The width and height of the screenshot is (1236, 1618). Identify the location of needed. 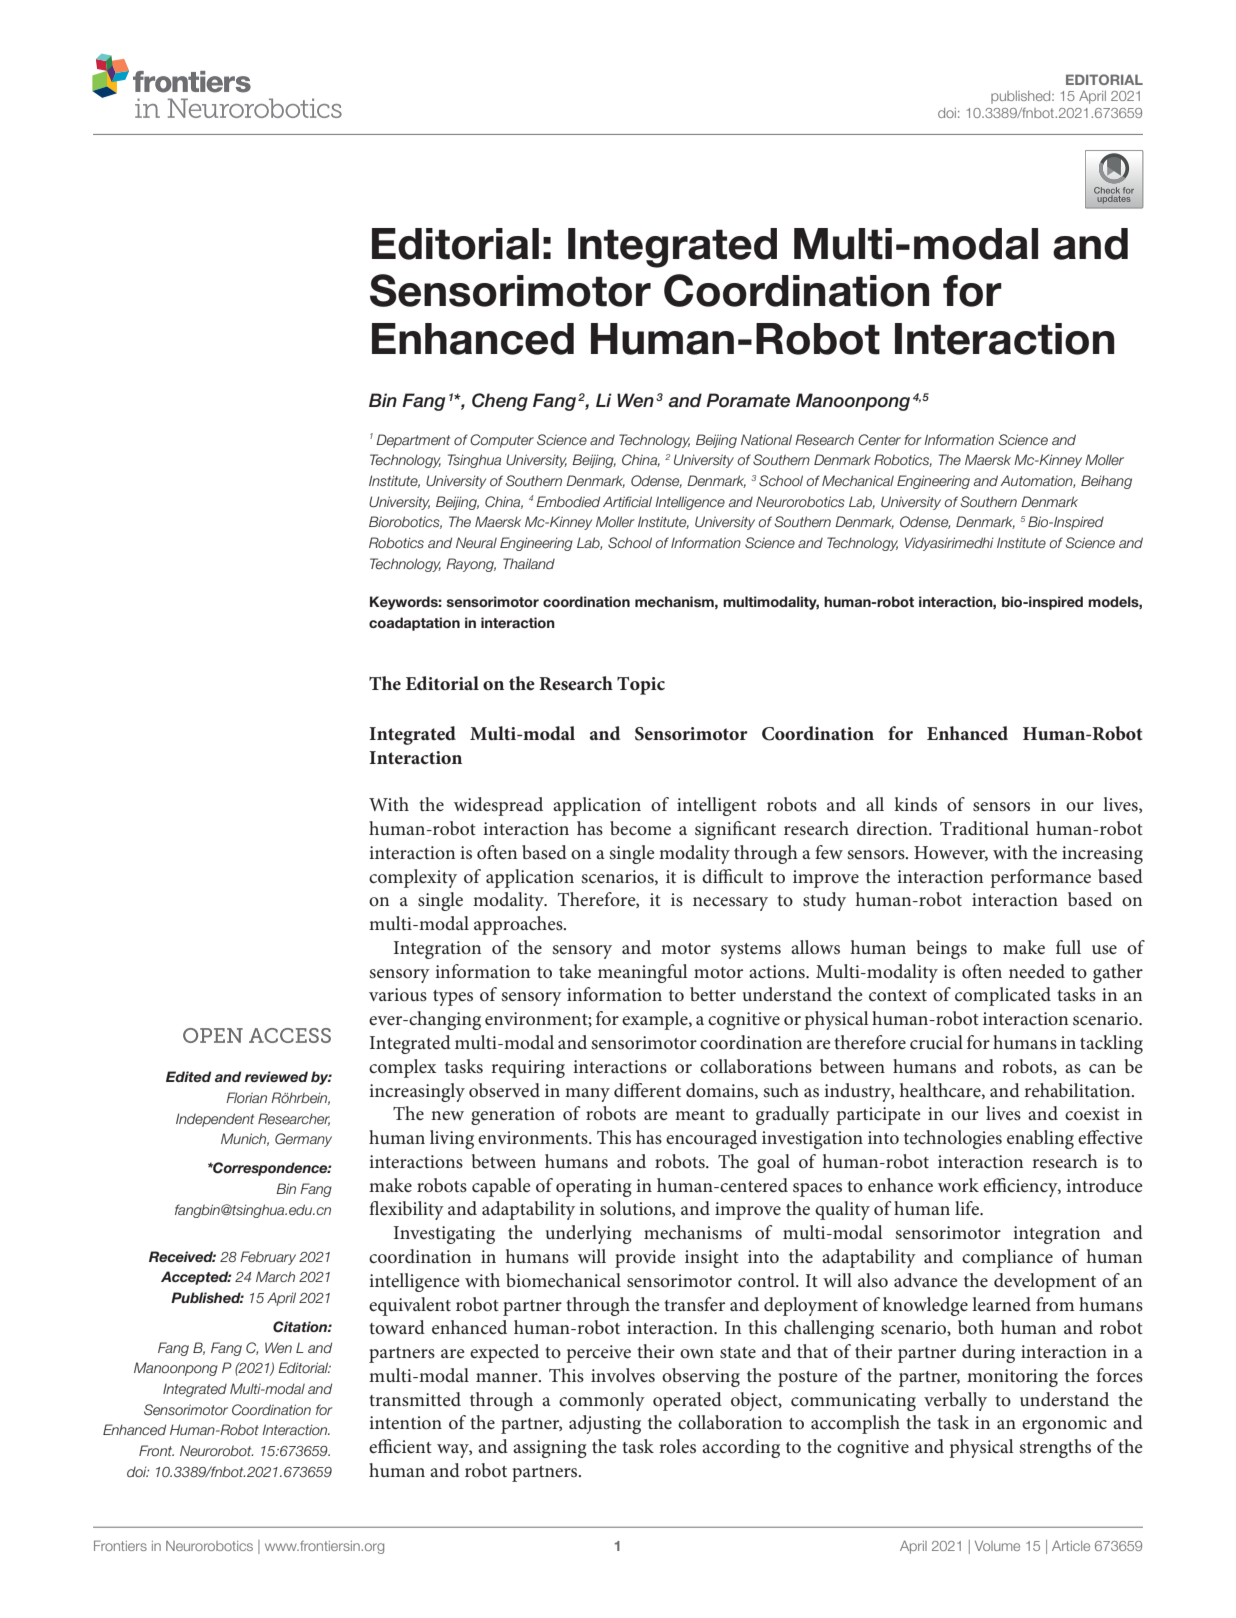
(1037, 971).
